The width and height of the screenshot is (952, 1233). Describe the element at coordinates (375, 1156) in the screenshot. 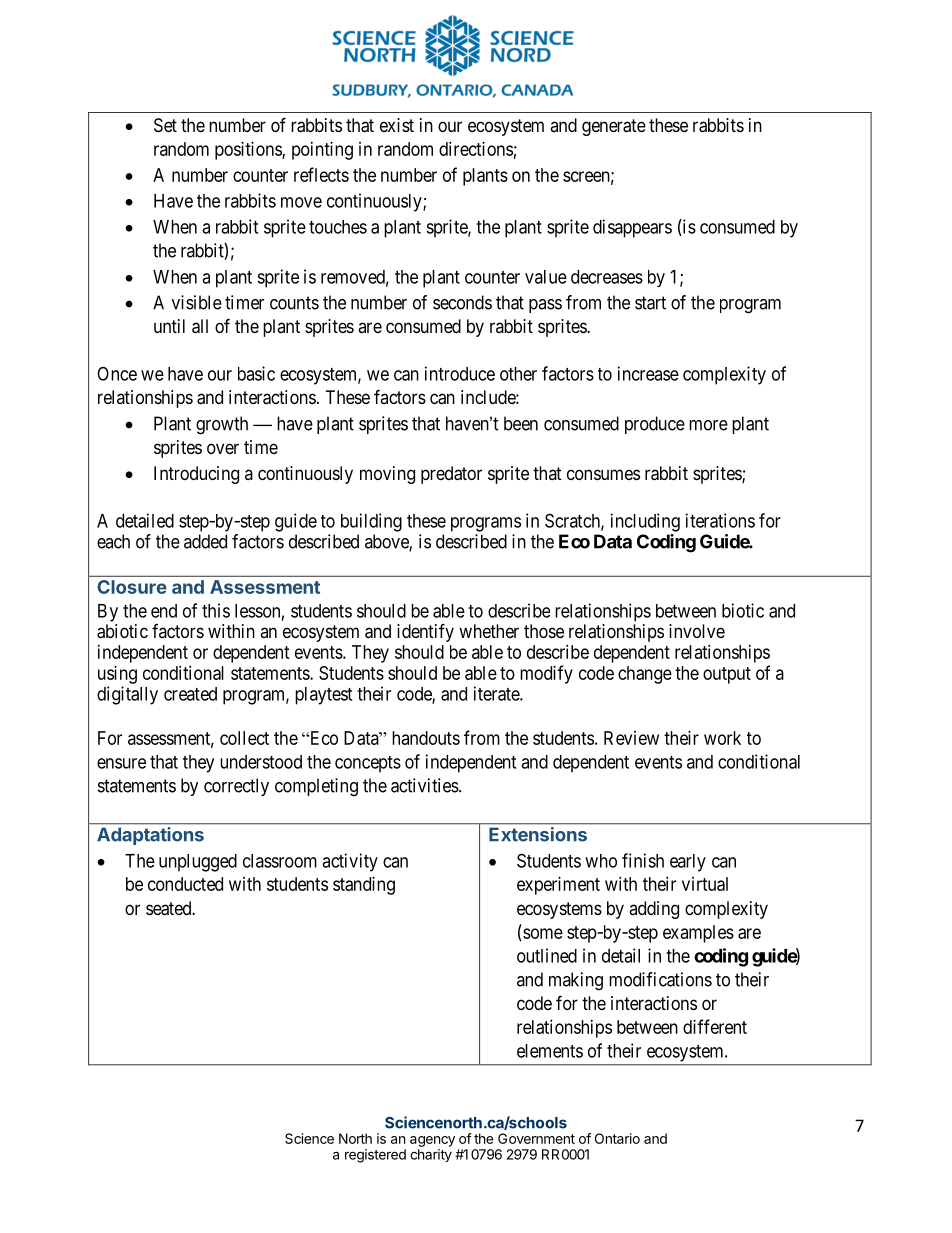

I see `registered` at that location.
